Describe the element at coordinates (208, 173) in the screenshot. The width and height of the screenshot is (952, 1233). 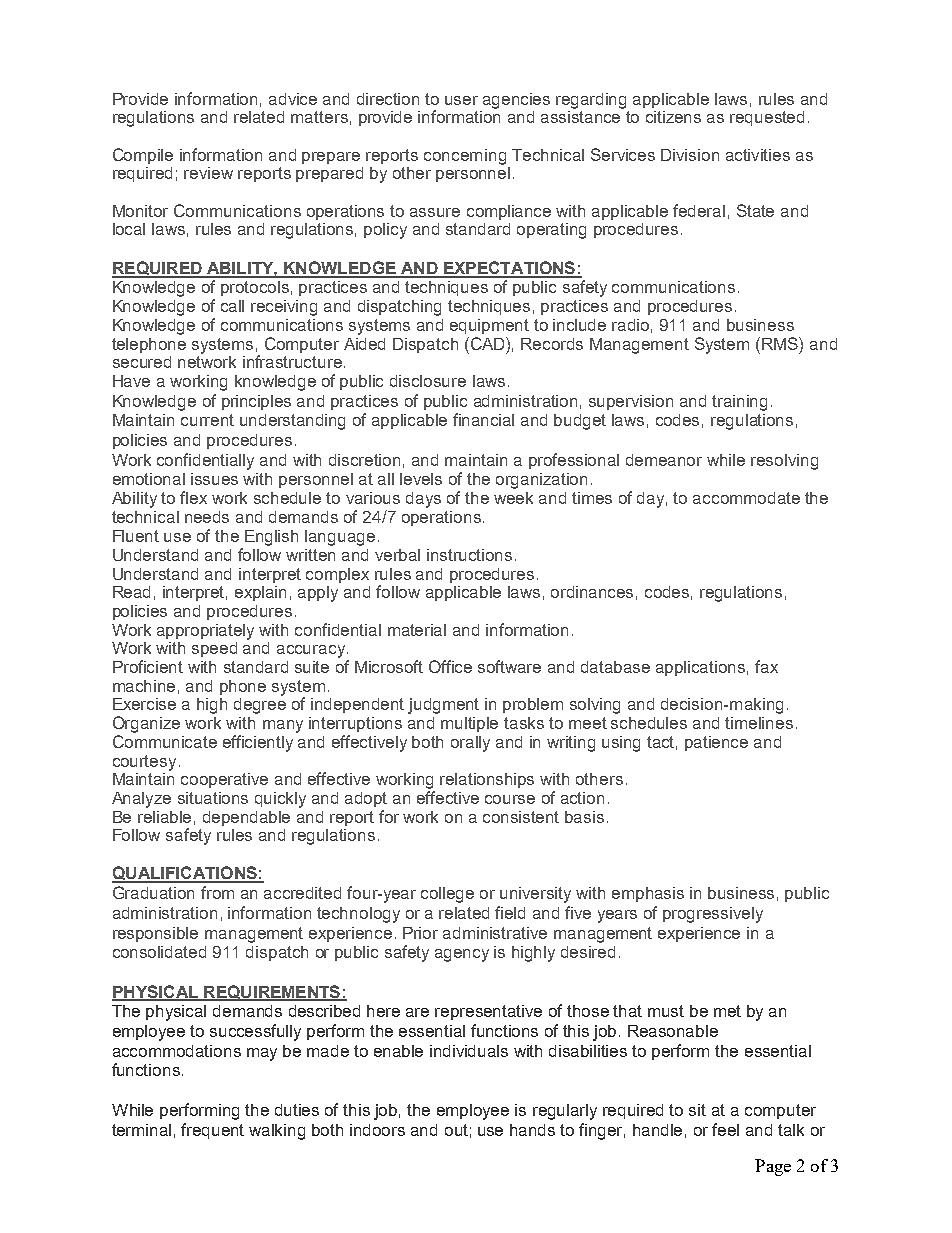
I see `review` at that location.
